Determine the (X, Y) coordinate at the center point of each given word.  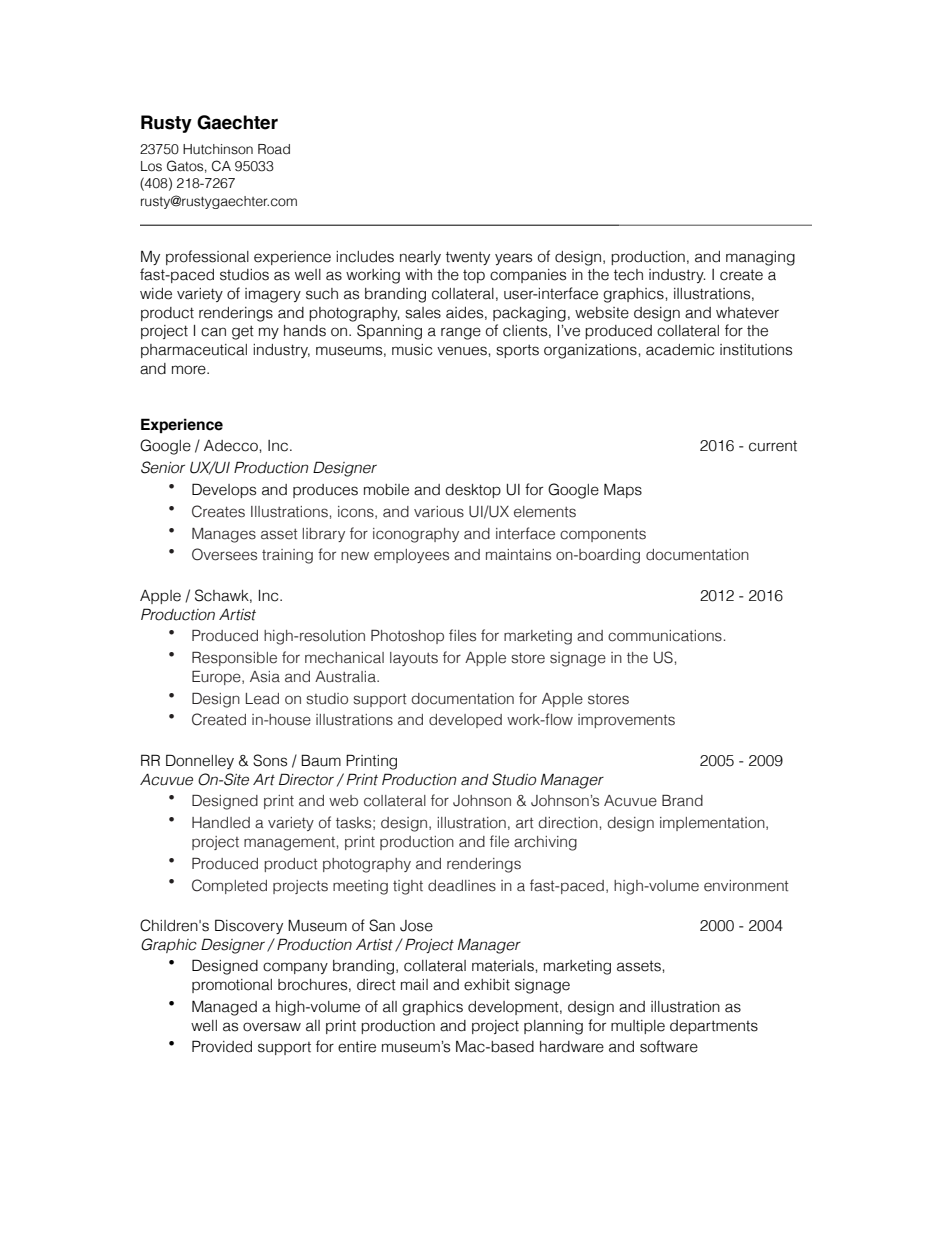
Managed (224, 1008)
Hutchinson (218, 149)
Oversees (224, 554)
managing (760, 258)
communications (665, 636)
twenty (468, 258)
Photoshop (407, 636)
